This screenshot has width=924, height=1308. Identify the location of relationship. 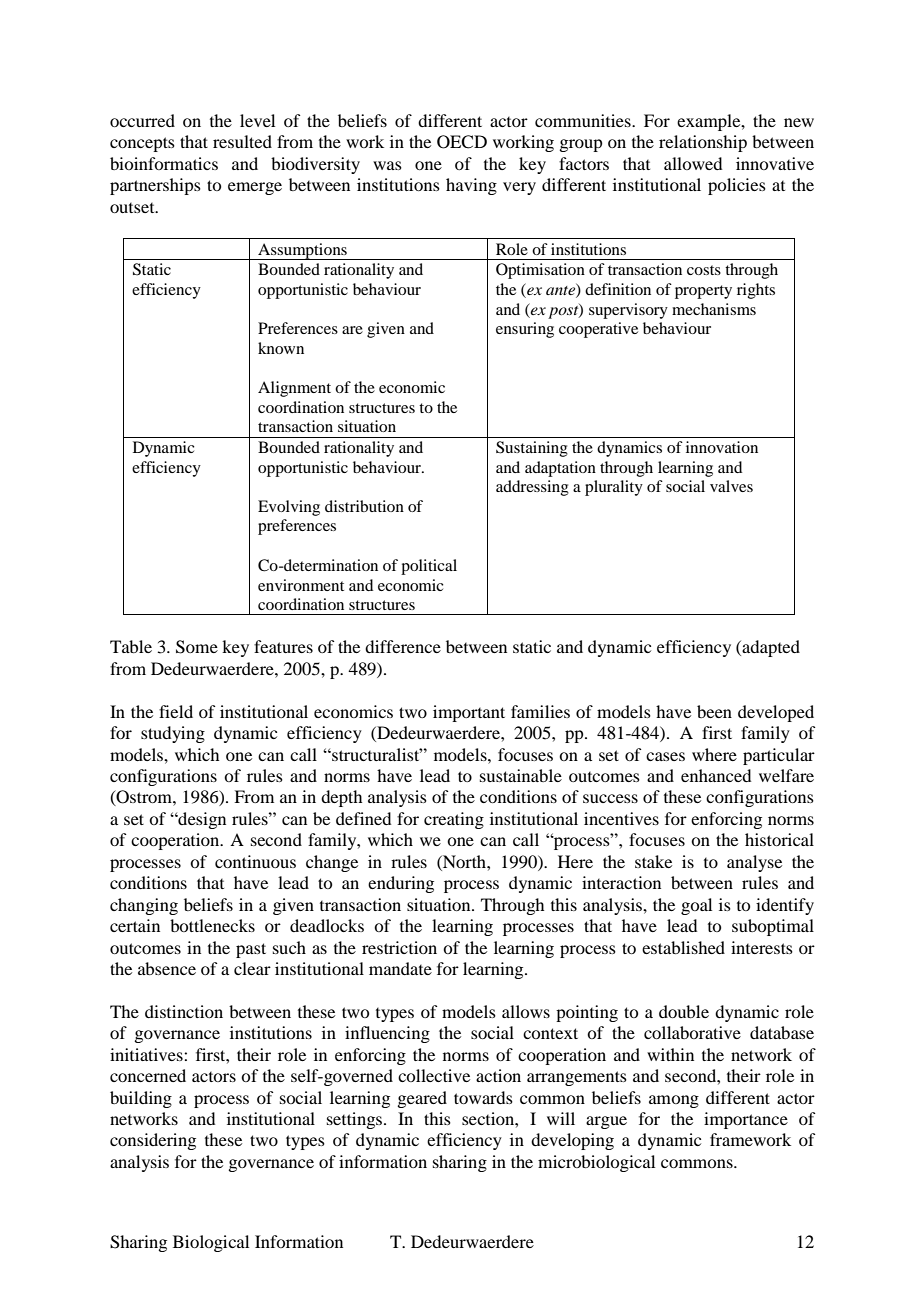
(703, 143).
